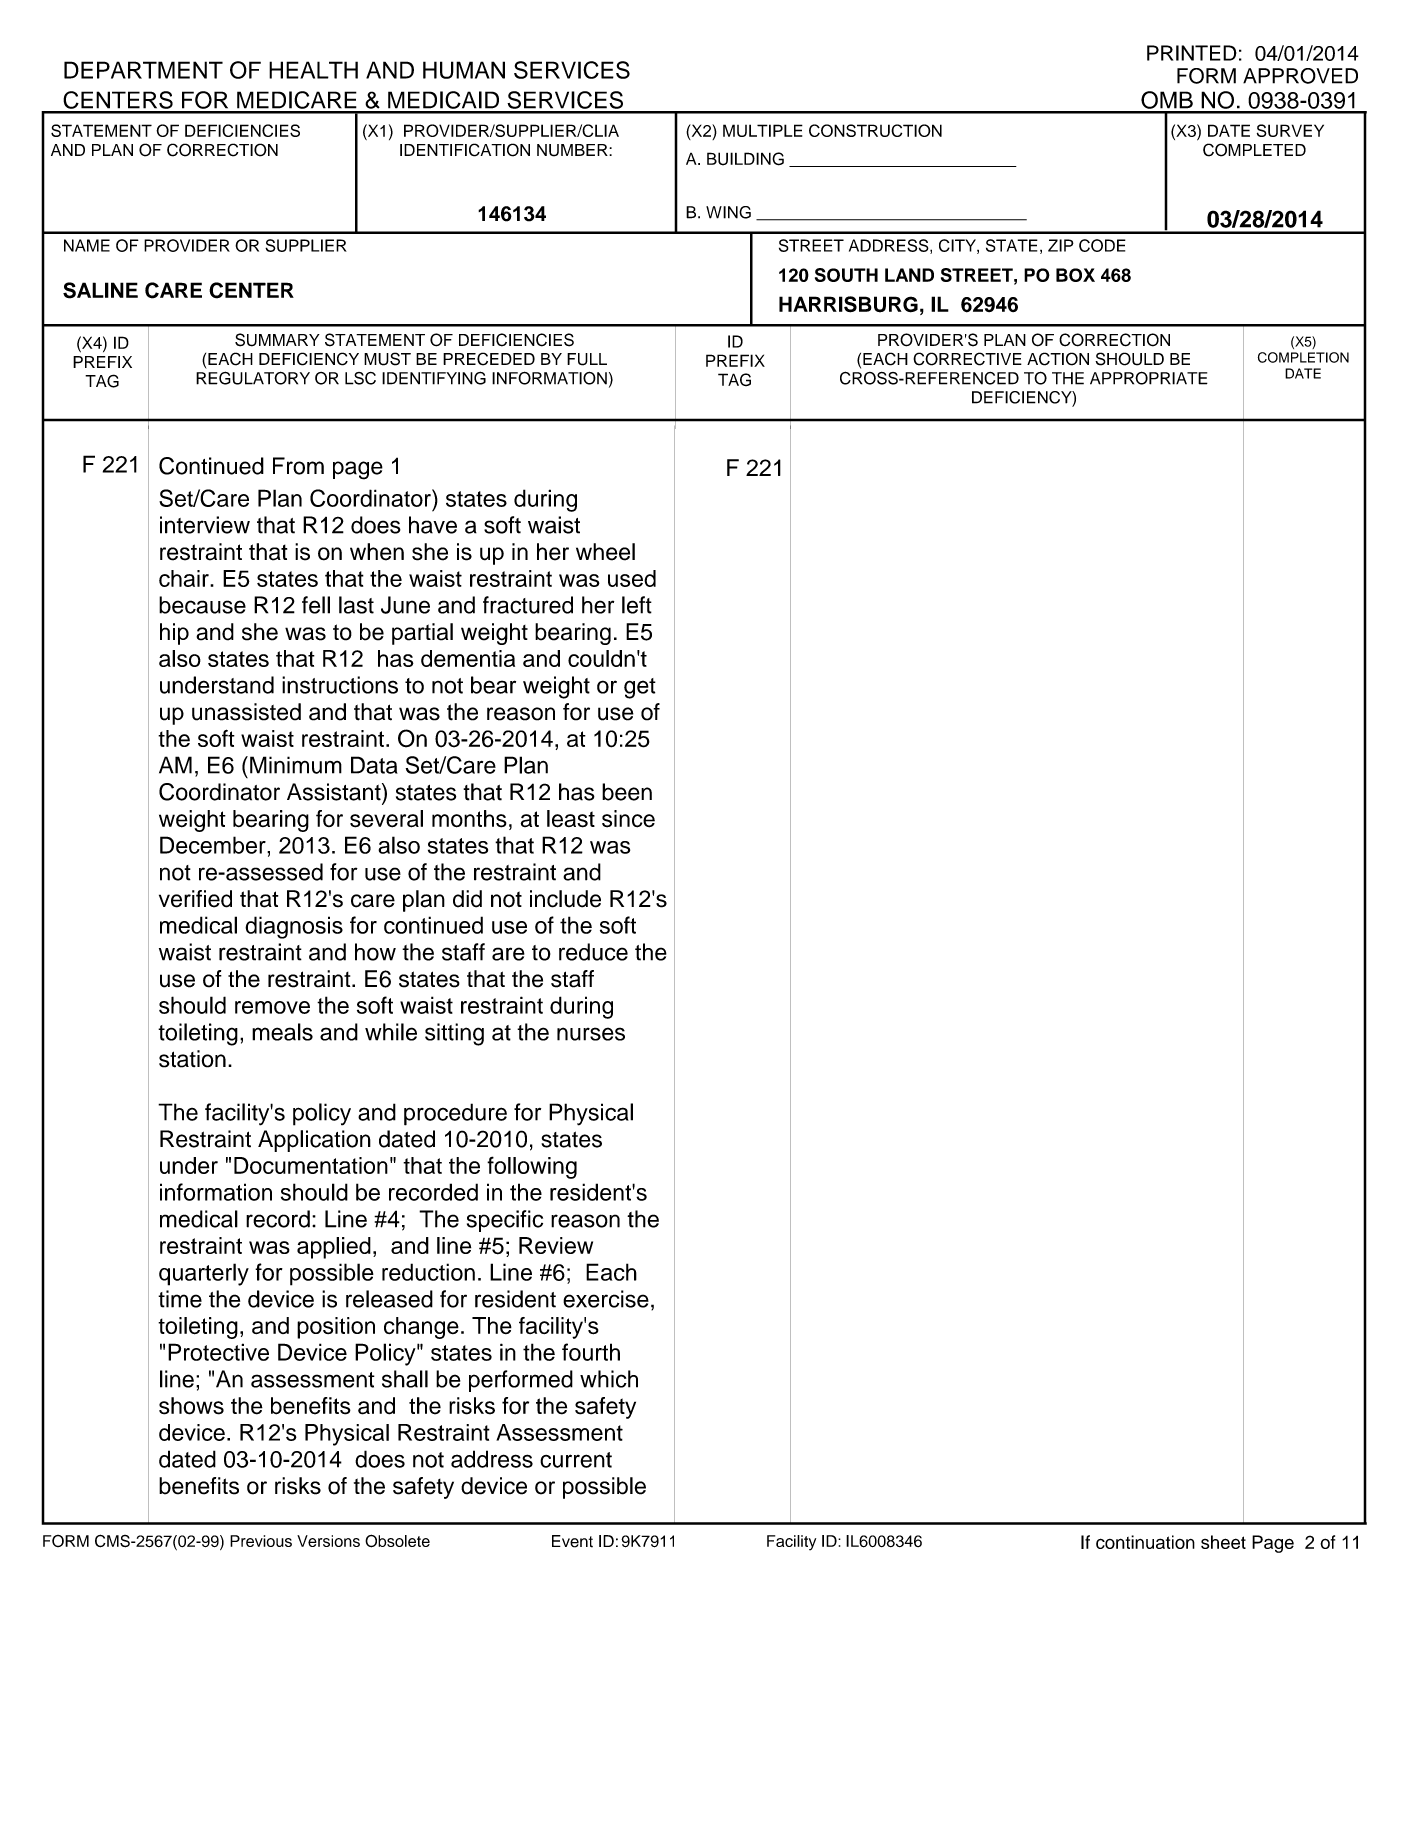 Image resolution: width=1420 pixels, height=1838 pixels. Describe the element at coordinates (261, 1541) in the page. I see `Previous` at that location.
